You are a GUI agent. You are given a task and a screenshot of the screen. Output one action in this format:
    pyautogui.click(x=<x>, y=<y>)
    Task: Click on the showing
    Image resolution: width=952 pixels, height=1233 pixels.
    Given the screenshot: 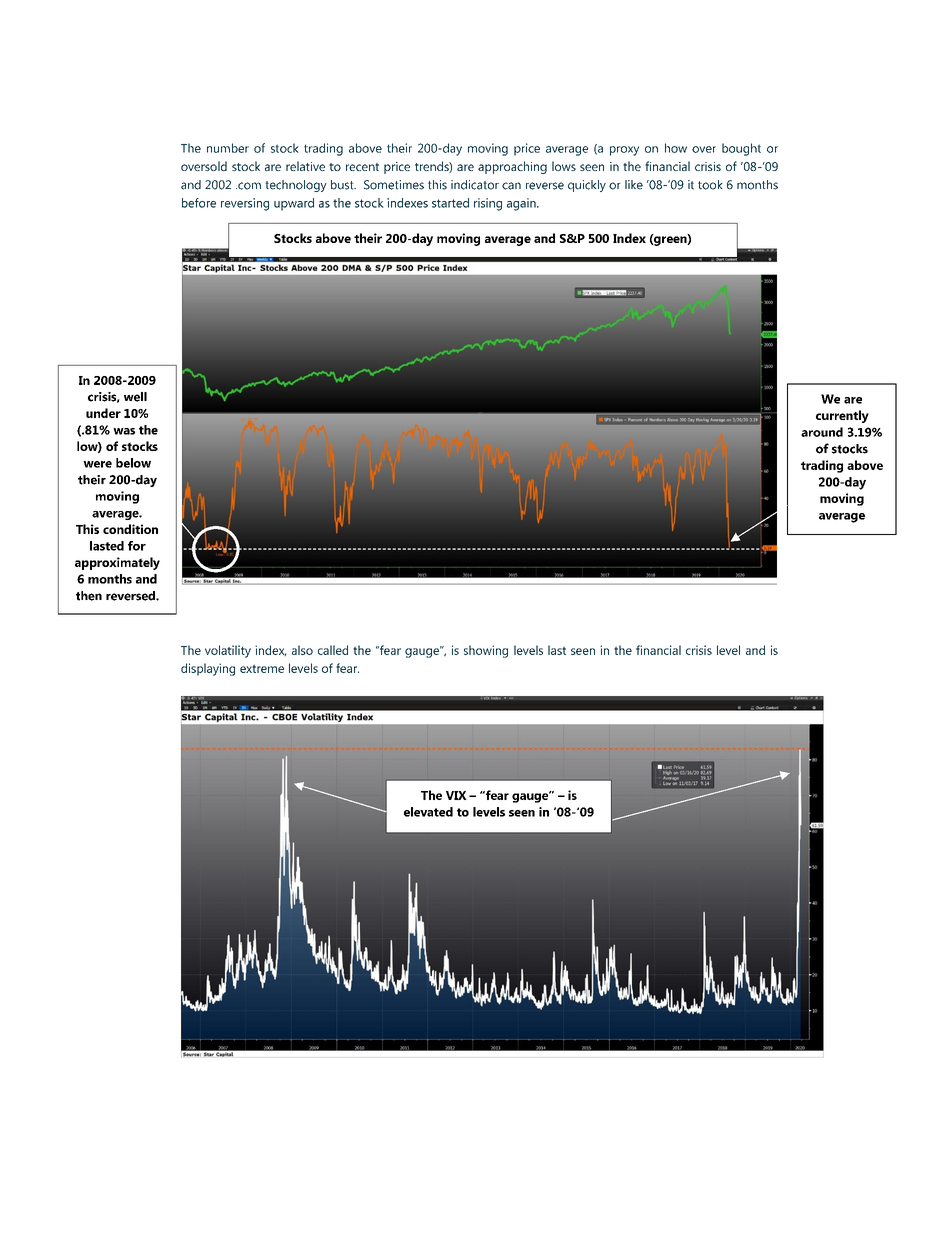 What is the action you would take?
    pyautogui.click(x=486, y=651)
